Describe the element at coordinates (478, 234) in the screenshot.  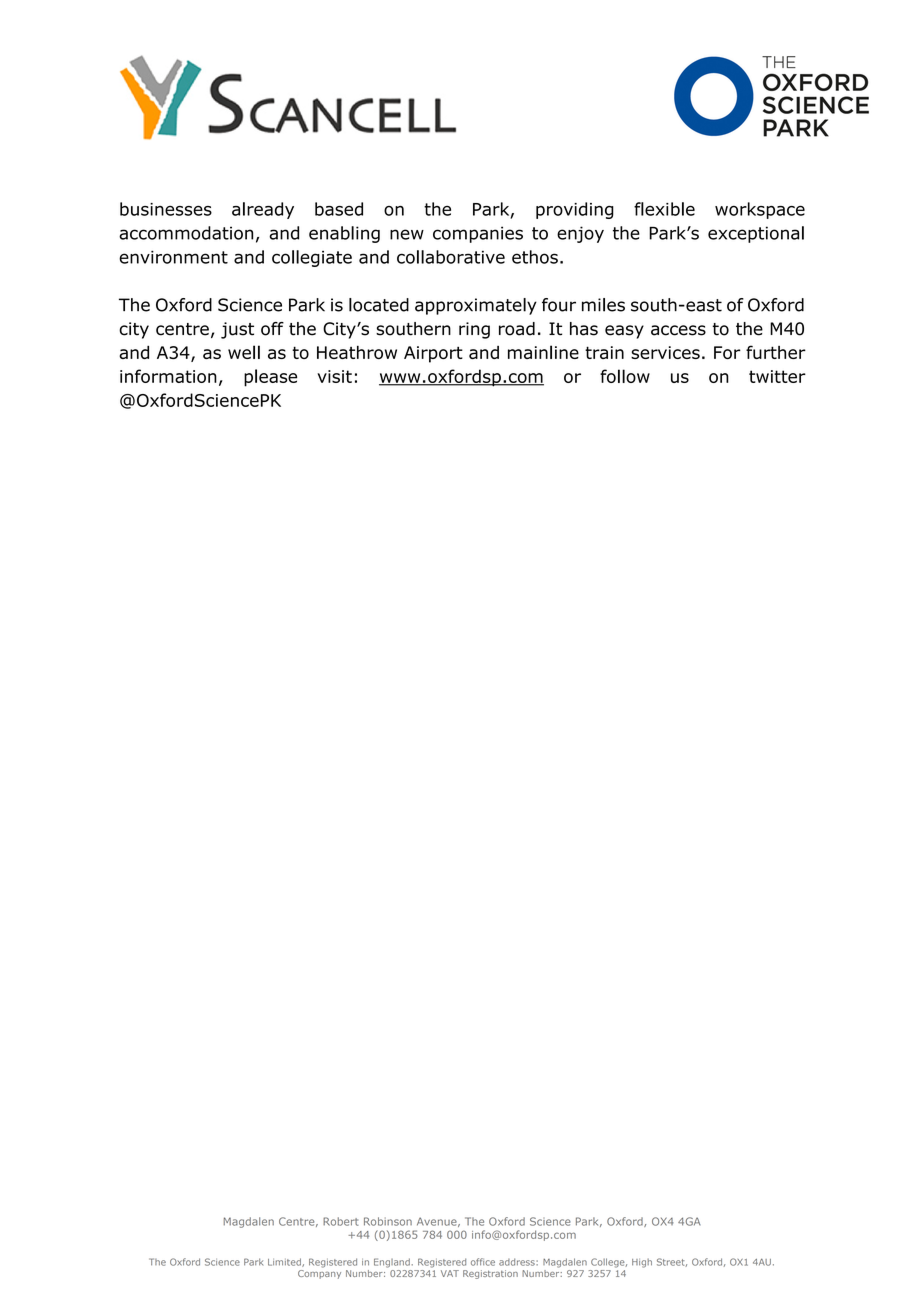
I see `companies` at that location.
